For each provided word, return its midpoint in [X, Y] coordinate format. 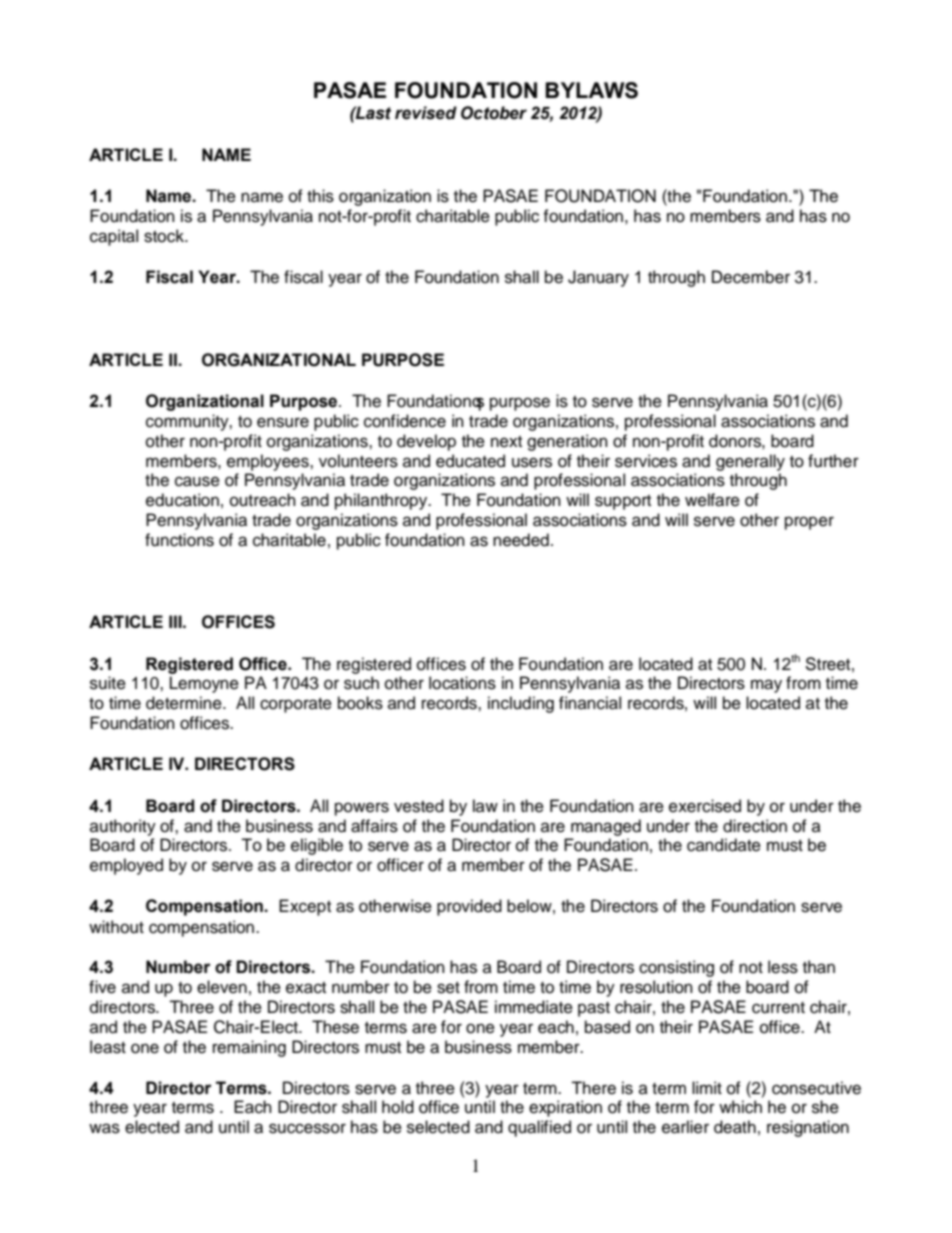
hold [398, 1107]
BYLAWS [591, 90]
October [494, 113]
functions [179, 540]
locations [462, 683]
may [766, 686]
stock [165, 236]
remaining [249, 1048]
